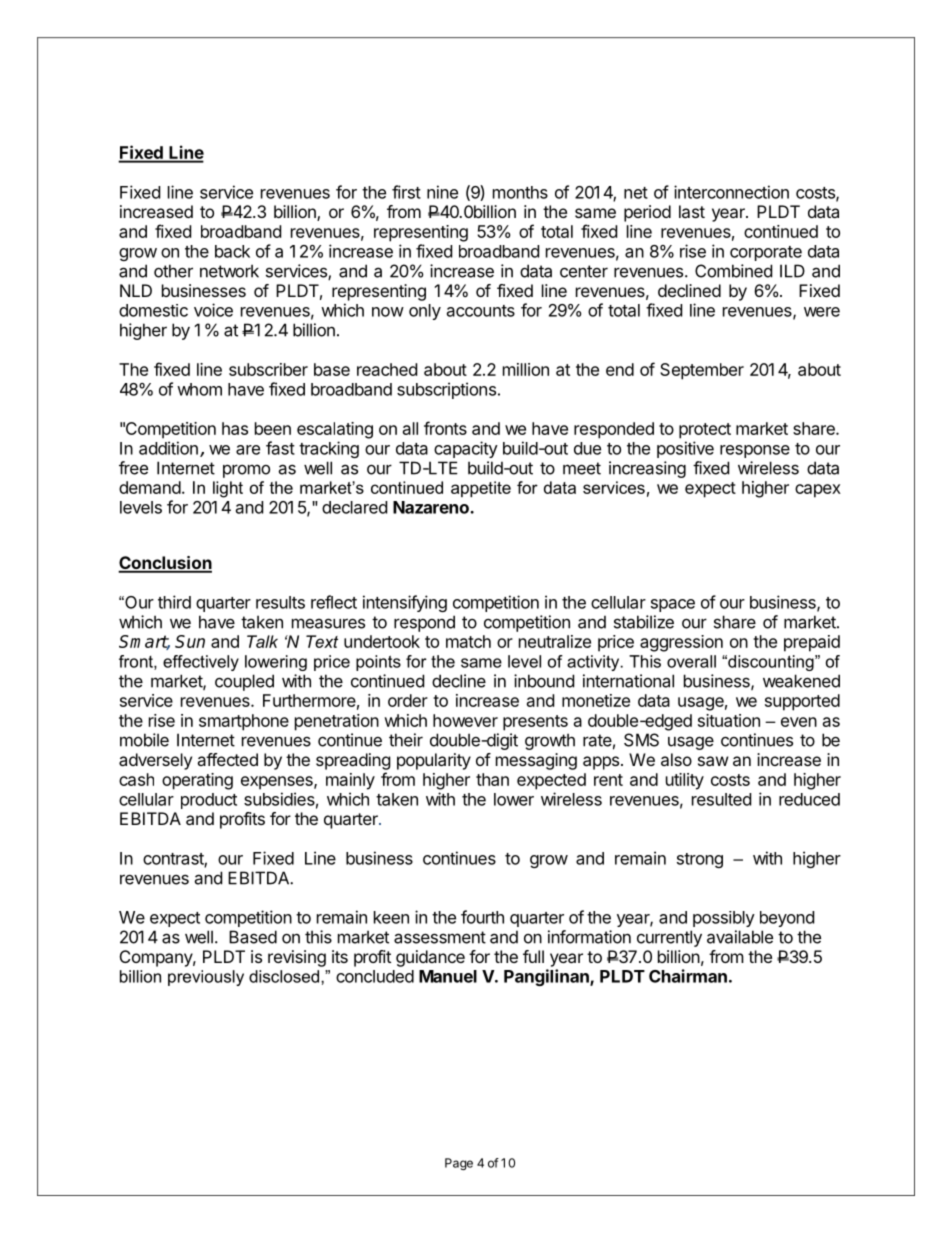 The height and width of the image is (1233, 952). What do you see at coordinates (206, 978) in the image?
I see `previously` at bounding box center [206, 978].
